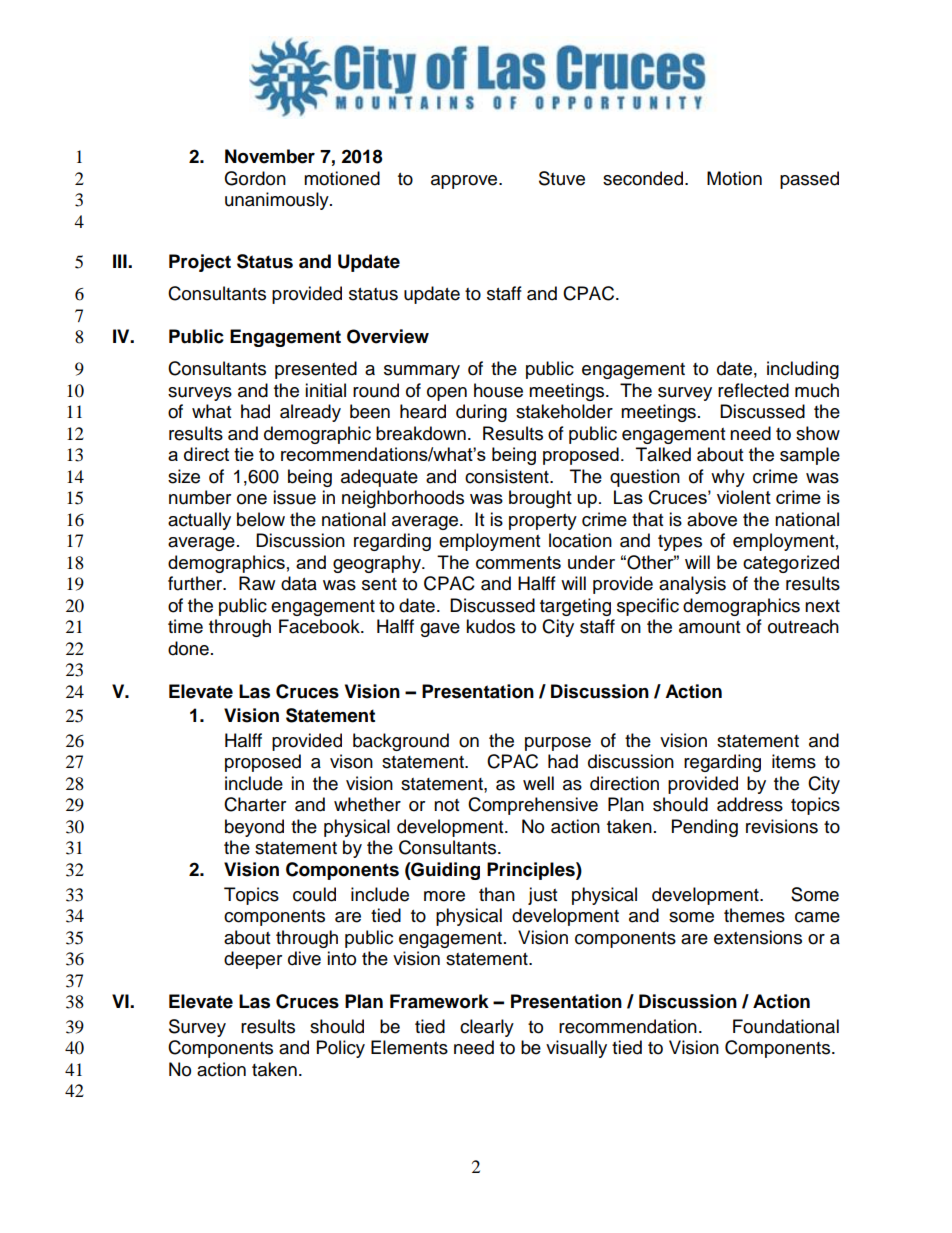  I want to click on clearly, so click(487, 1028).
